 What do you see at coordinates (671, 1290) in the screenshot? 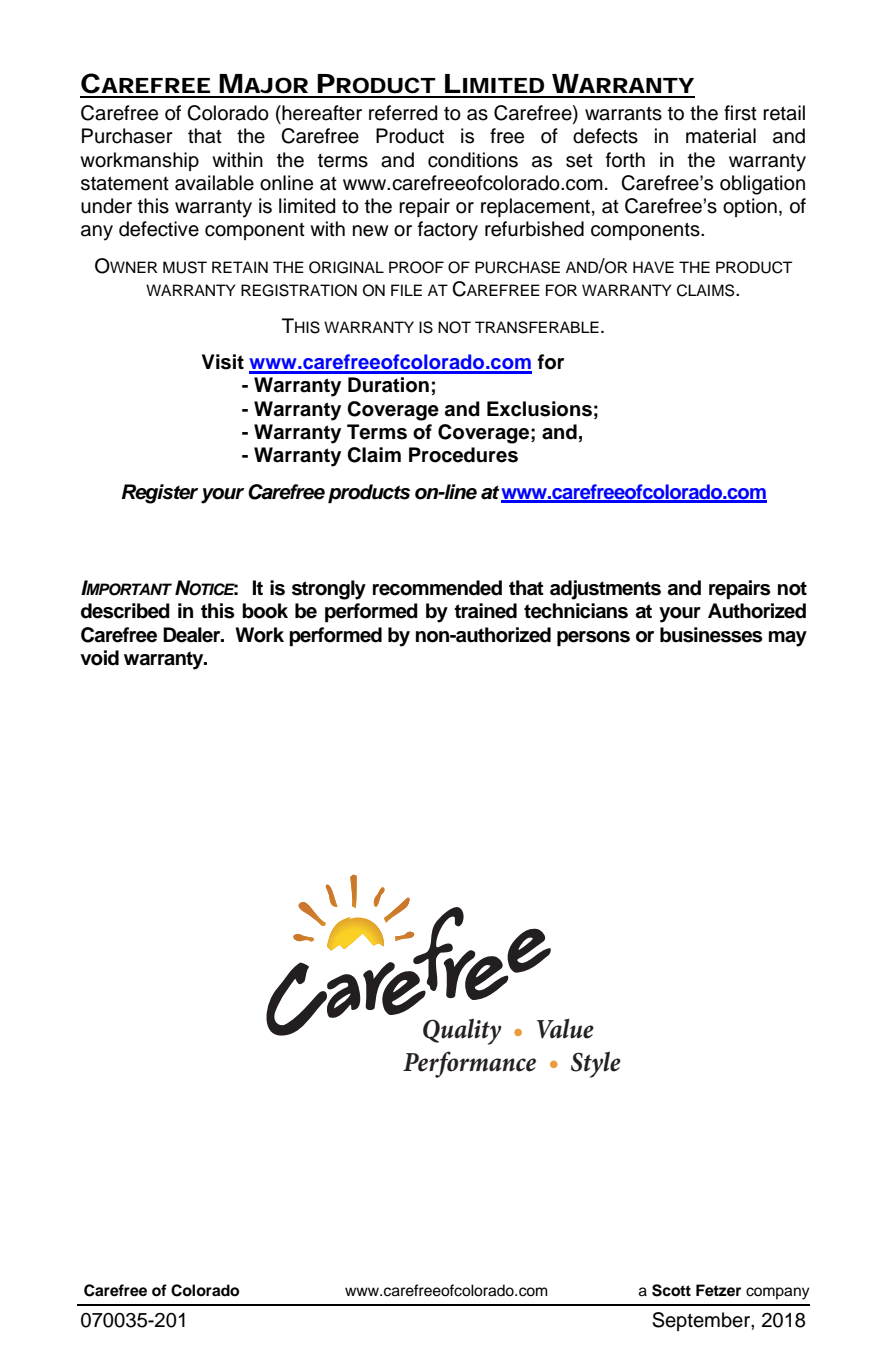
I see `Scott` at bounding box center [671, 1290].
